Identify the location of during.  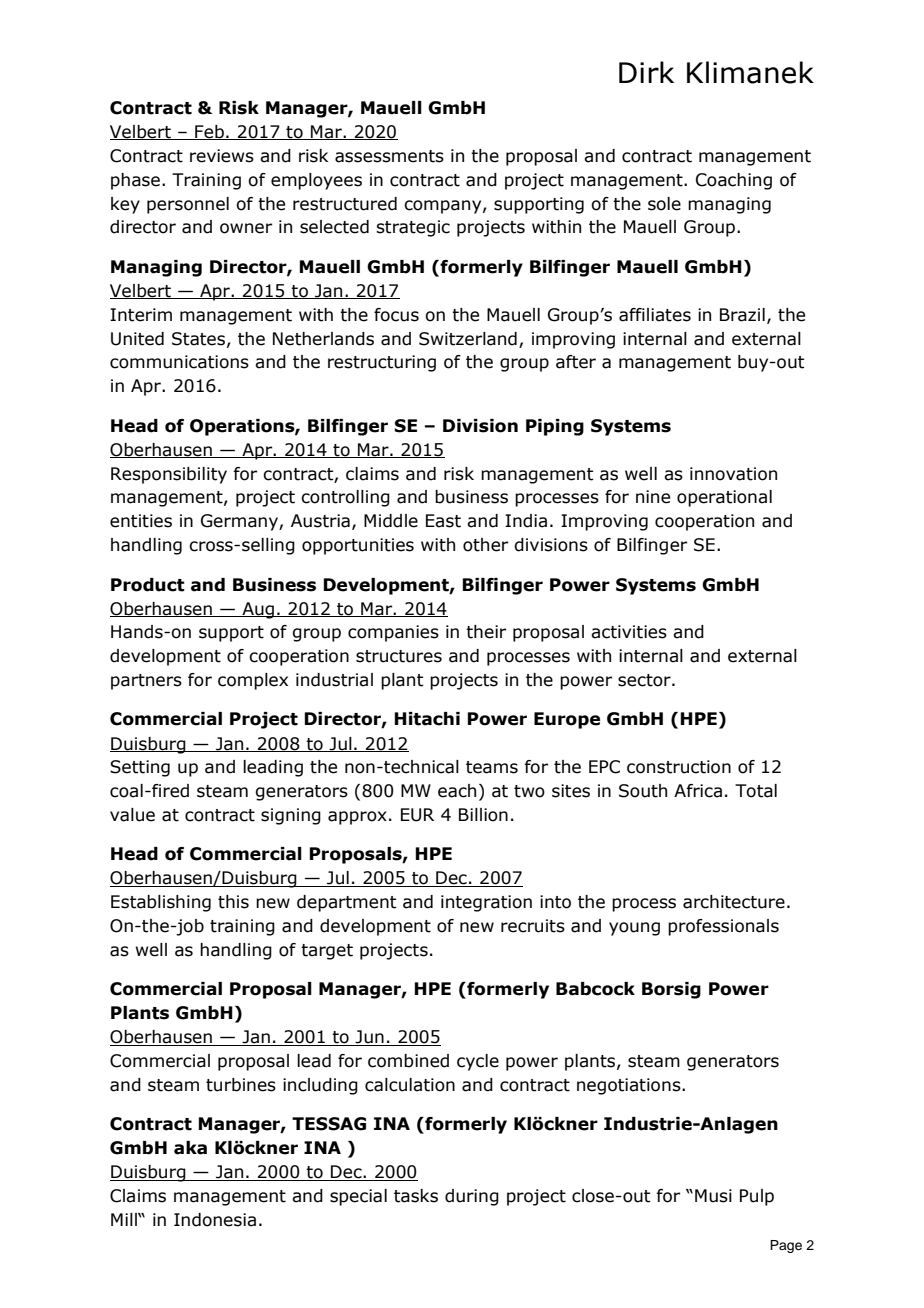
(472, 1197).
